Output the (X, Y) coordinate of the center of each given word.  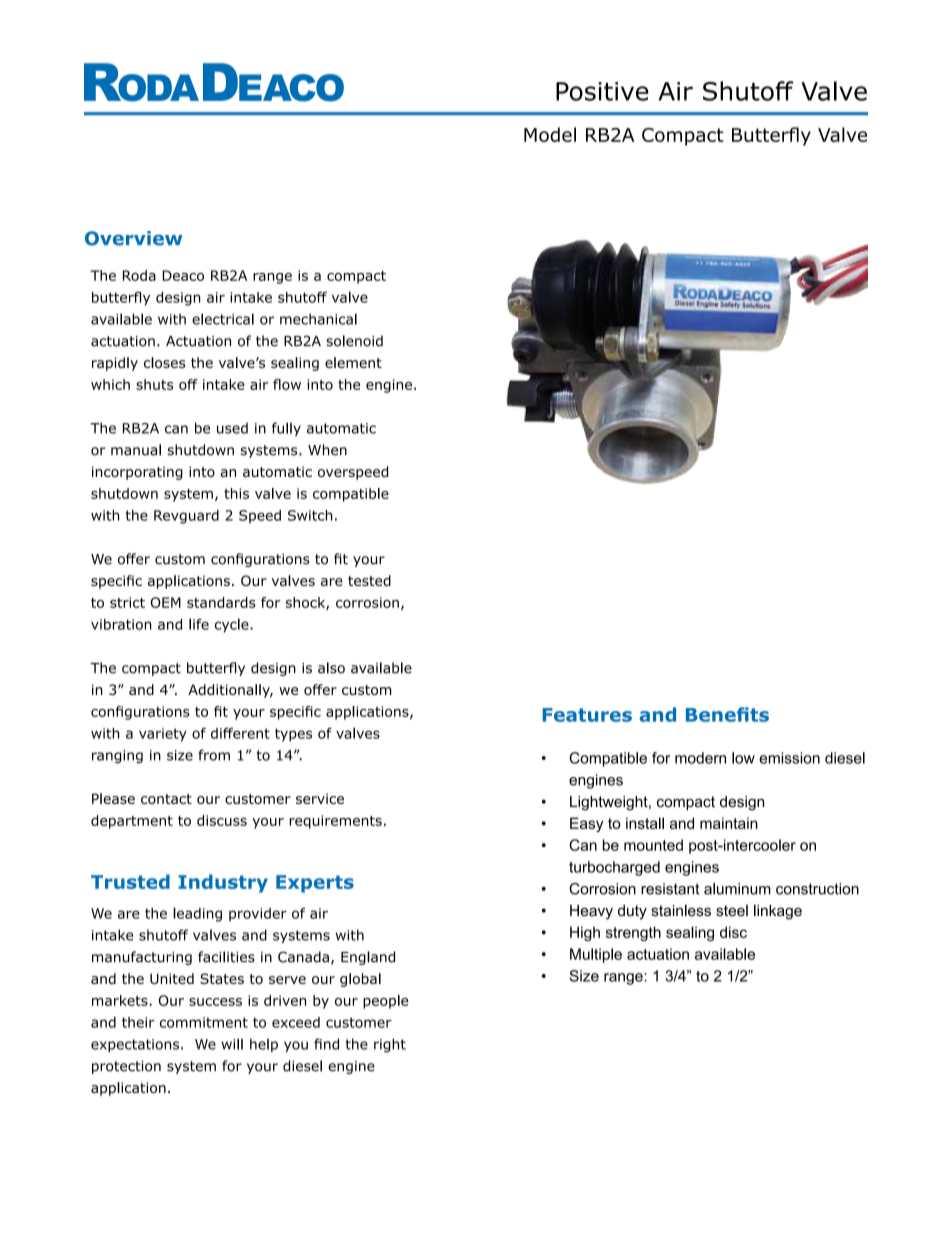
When (327, 450)
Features (587, 715)
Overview (133, 238)
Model (550, 134)
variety (163, 735)
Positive (602, 91)
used (232, 428)
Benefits (727, 714)
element (353, 362)
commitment (204, 1022)
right (390, 1045)
